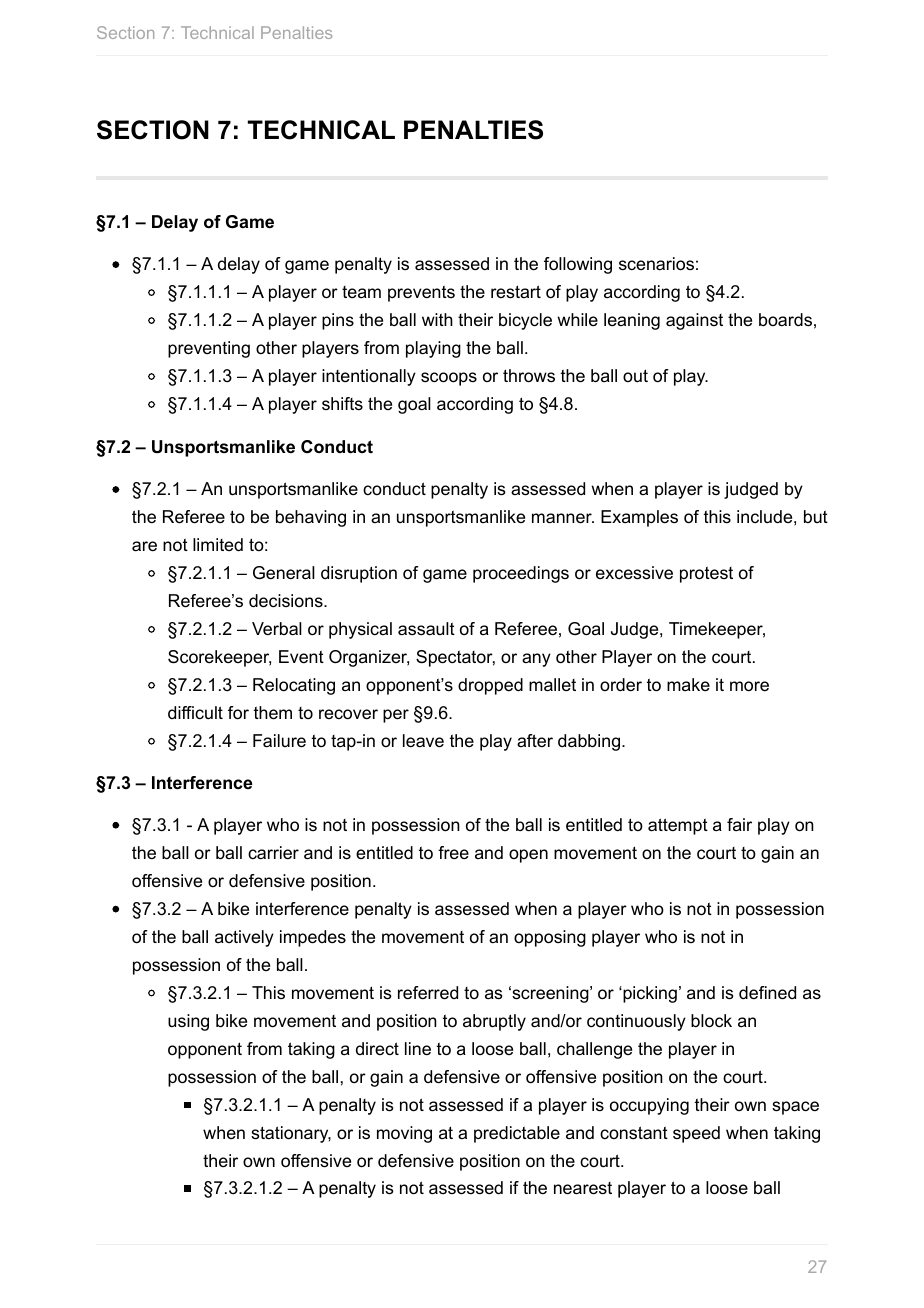 Image resolution: width=924 pixels, height=1308 pixels. Describe the element at coordinates (656, 264) in the screenshot. I see `scenarios` at that location.
